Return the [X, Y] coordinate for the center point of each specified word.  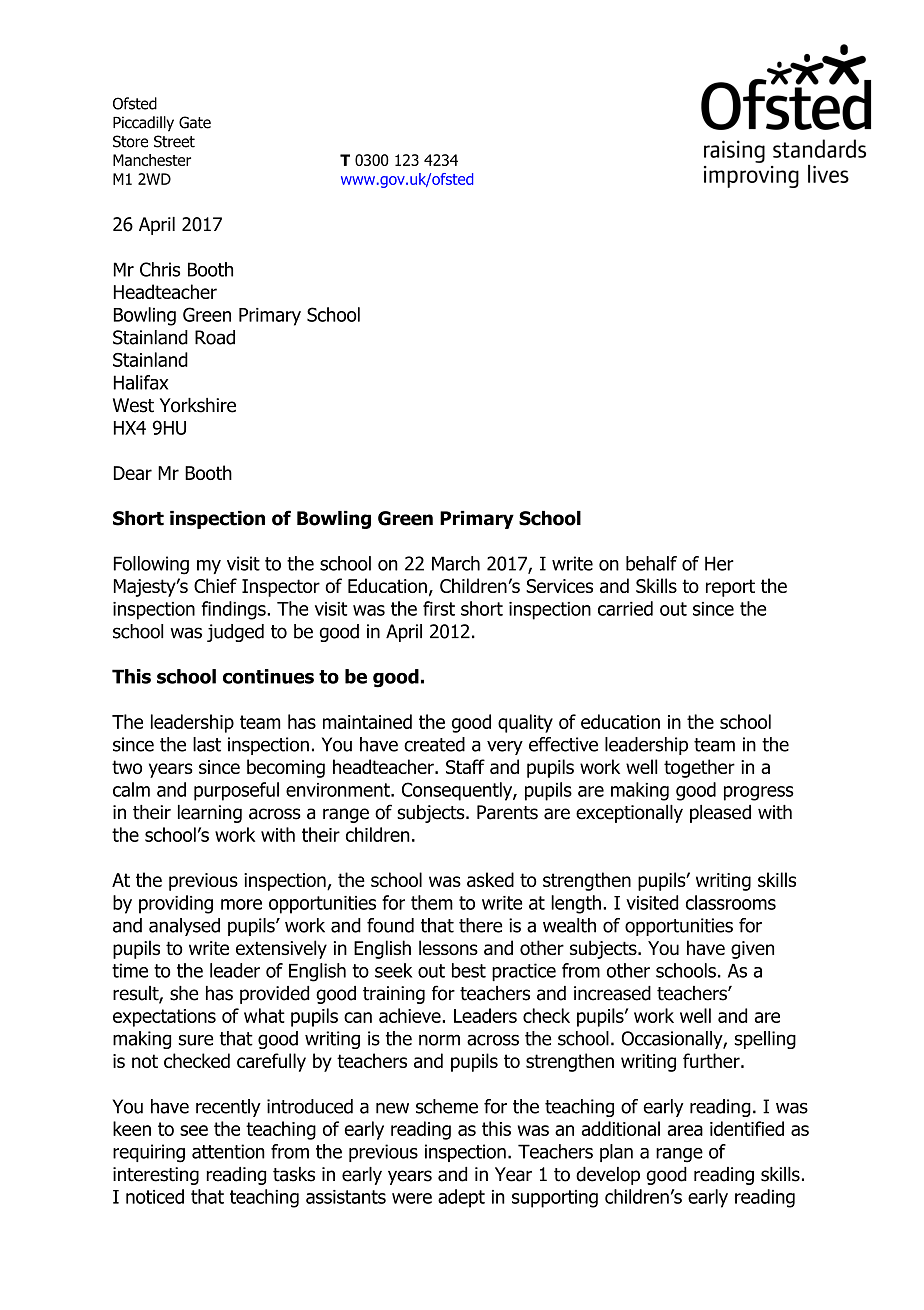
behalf [651, 563]
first [439, 608]
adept [461, 1198]
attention [228, 1151]
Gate [195, 122]
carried [625, 608]
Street [174, 141]
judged [235, 633]
